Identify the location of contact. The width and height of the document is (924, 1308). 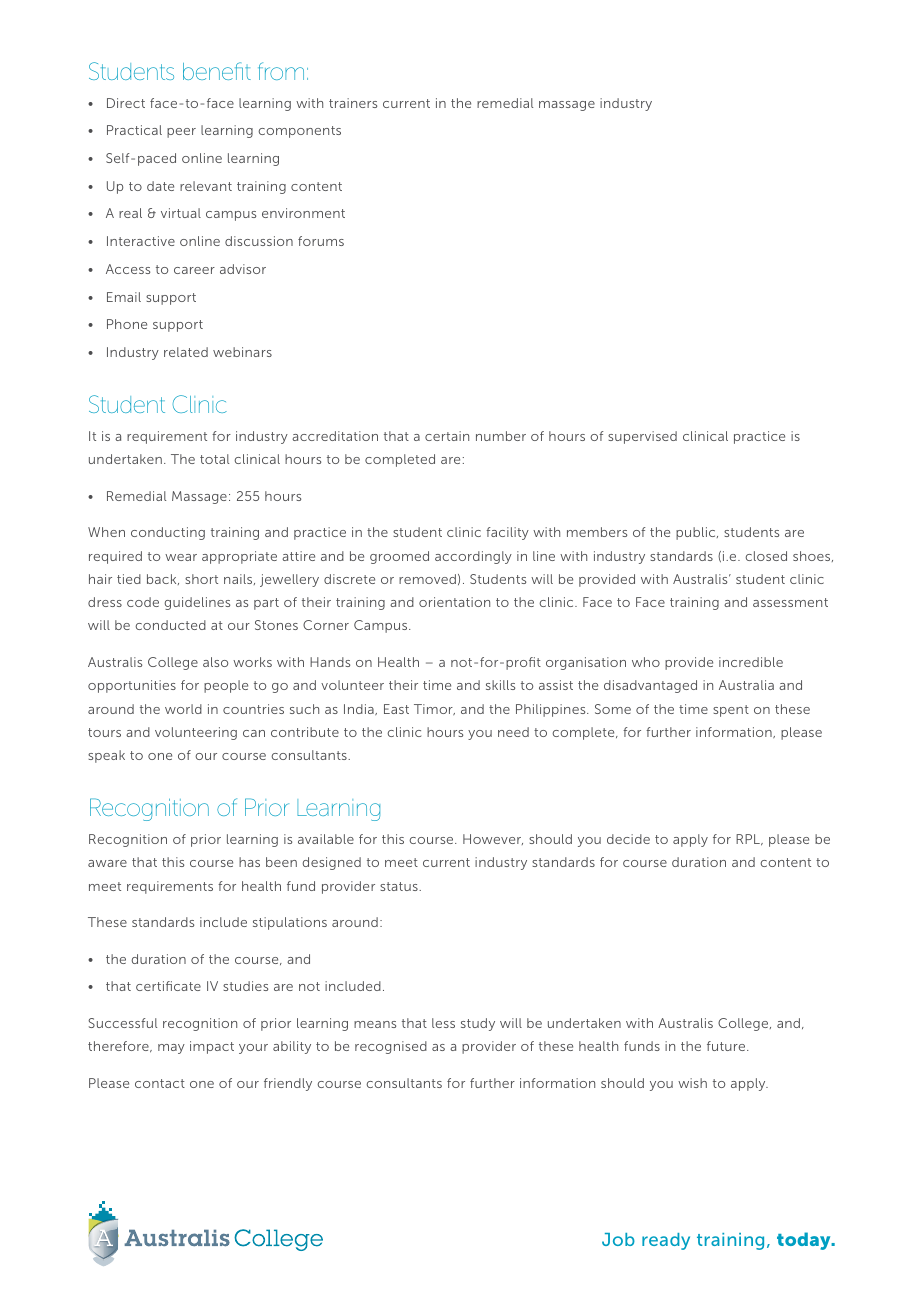
(160, 1083).
